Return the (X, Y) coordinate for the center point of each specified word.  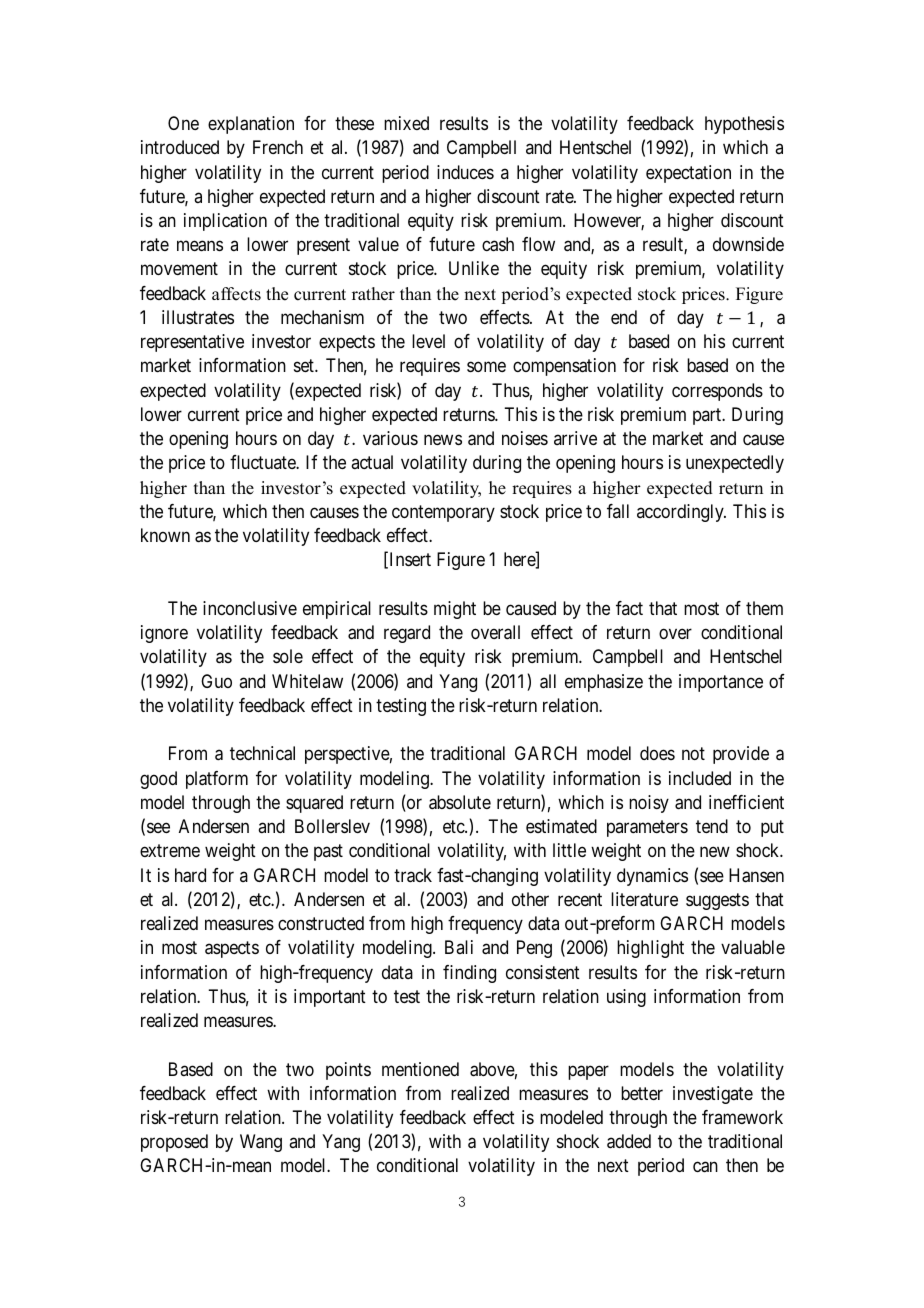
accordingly (681, 513)
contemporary (443, 513)
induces (465, 172)
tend (712, 826)
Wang (261, 1143)
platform (217, 780)
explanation (251, 125)
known (165, 535)
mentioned (420, 1069)
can (705, 1167)
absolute (460, 802)
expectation (688, 174)
